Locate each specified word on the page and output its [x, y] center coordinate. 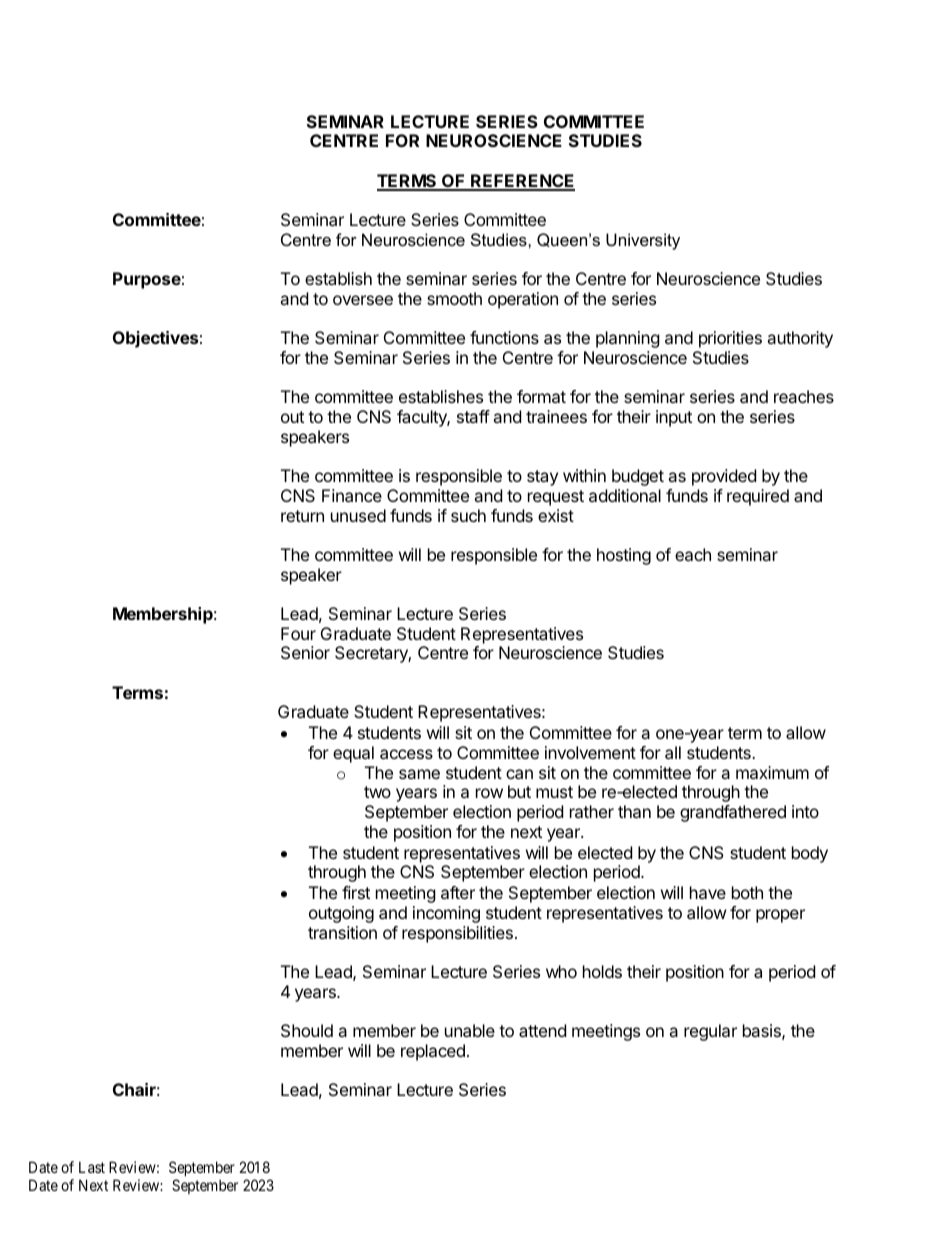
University [643, 241]
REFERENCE [522, 182]
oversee [363, 300]
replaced [433, 1052]
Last [92, 1167]
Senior [305, 652]
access [406, 754]
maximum [772, 772]
